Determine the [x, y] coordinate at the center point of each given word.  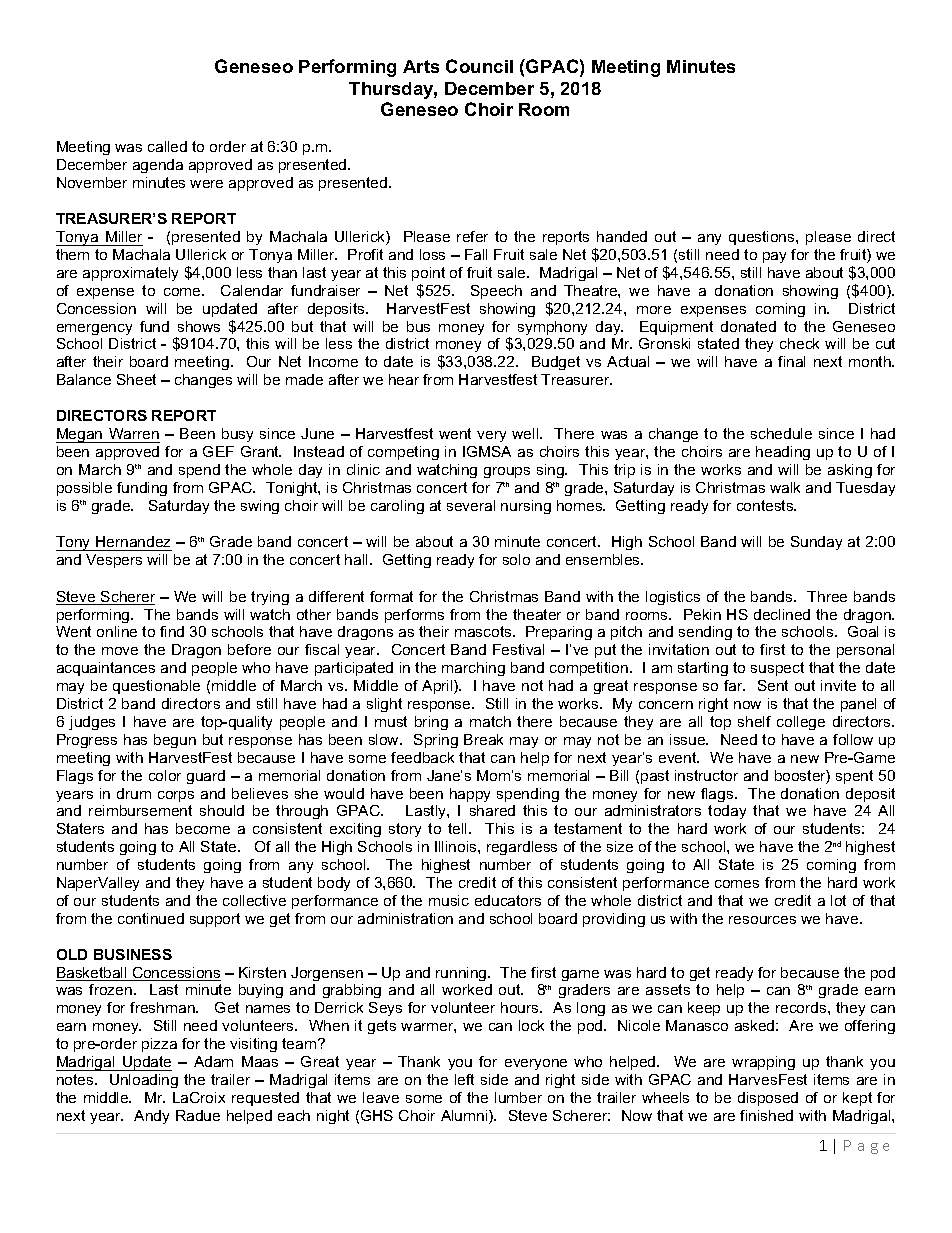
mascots [484, 631]
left [464, 1079]
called [167, 146]
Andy [151, 1117]
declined [782, 614]
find [172, 631]
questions [763, 238]
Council [479, 66]
